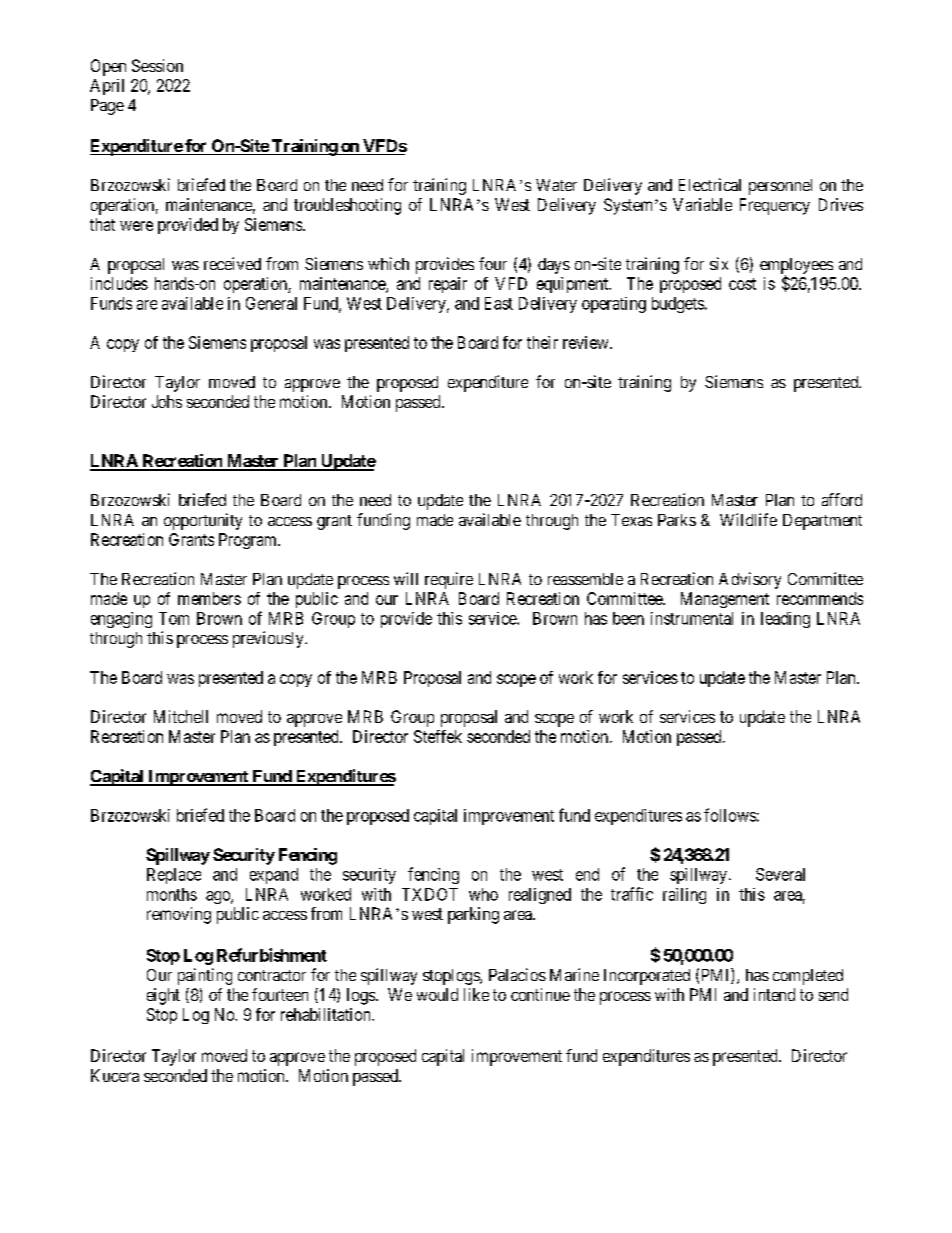  What do you see at coordinates (181, 716) in the page?
I see `Mitchell` at bounding box center [181, 716].
